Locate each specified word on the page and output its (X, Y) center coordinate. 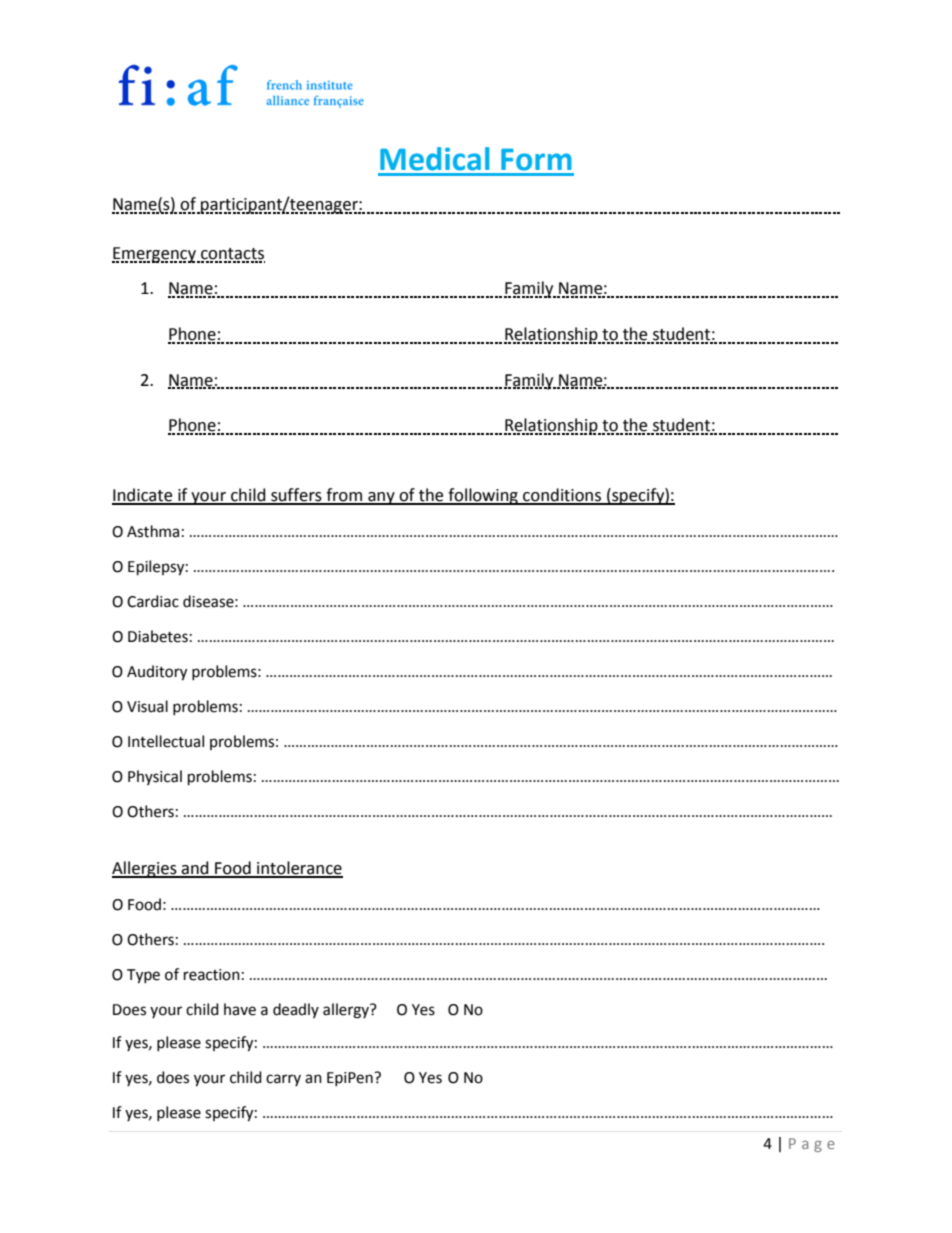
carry (283, 1080)
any (381, 498)
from (344, 496)
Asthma (153, 531)
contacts (232, 255)
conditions (562, 496)
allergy (347, 1011)
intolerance (299, 869)
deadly (296, 1010)
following (483, 496)
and (195, 869)
